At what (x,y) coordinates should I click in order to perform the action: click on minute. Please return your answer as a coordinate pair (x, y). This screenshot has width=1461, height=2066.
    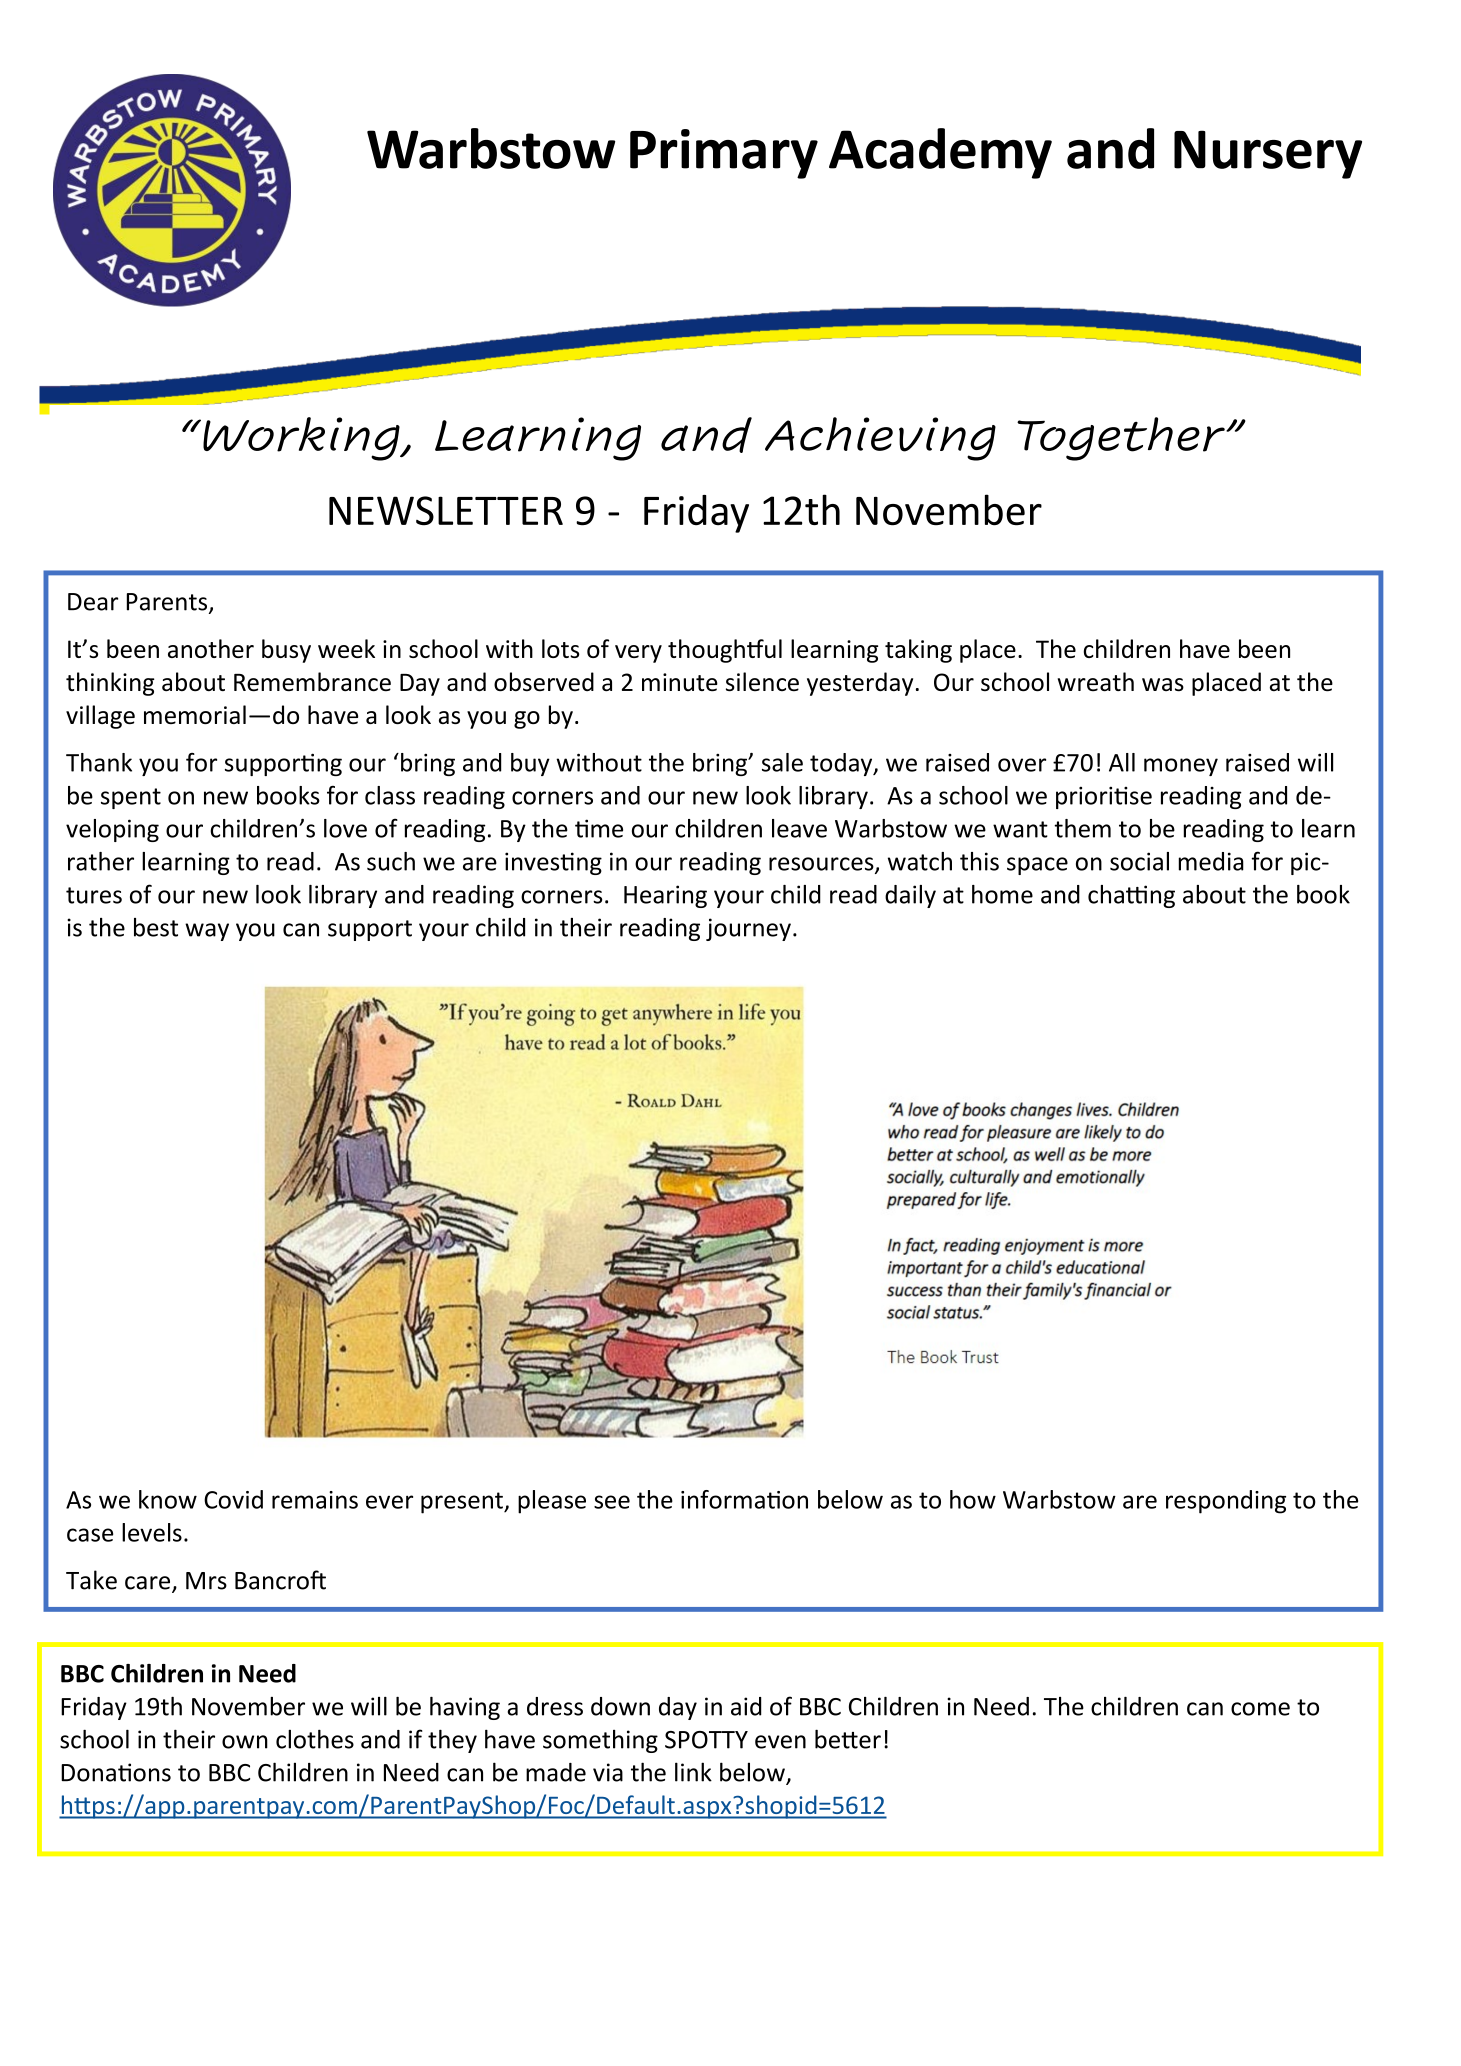
    Looking at the image, I should click on (680, 682).
